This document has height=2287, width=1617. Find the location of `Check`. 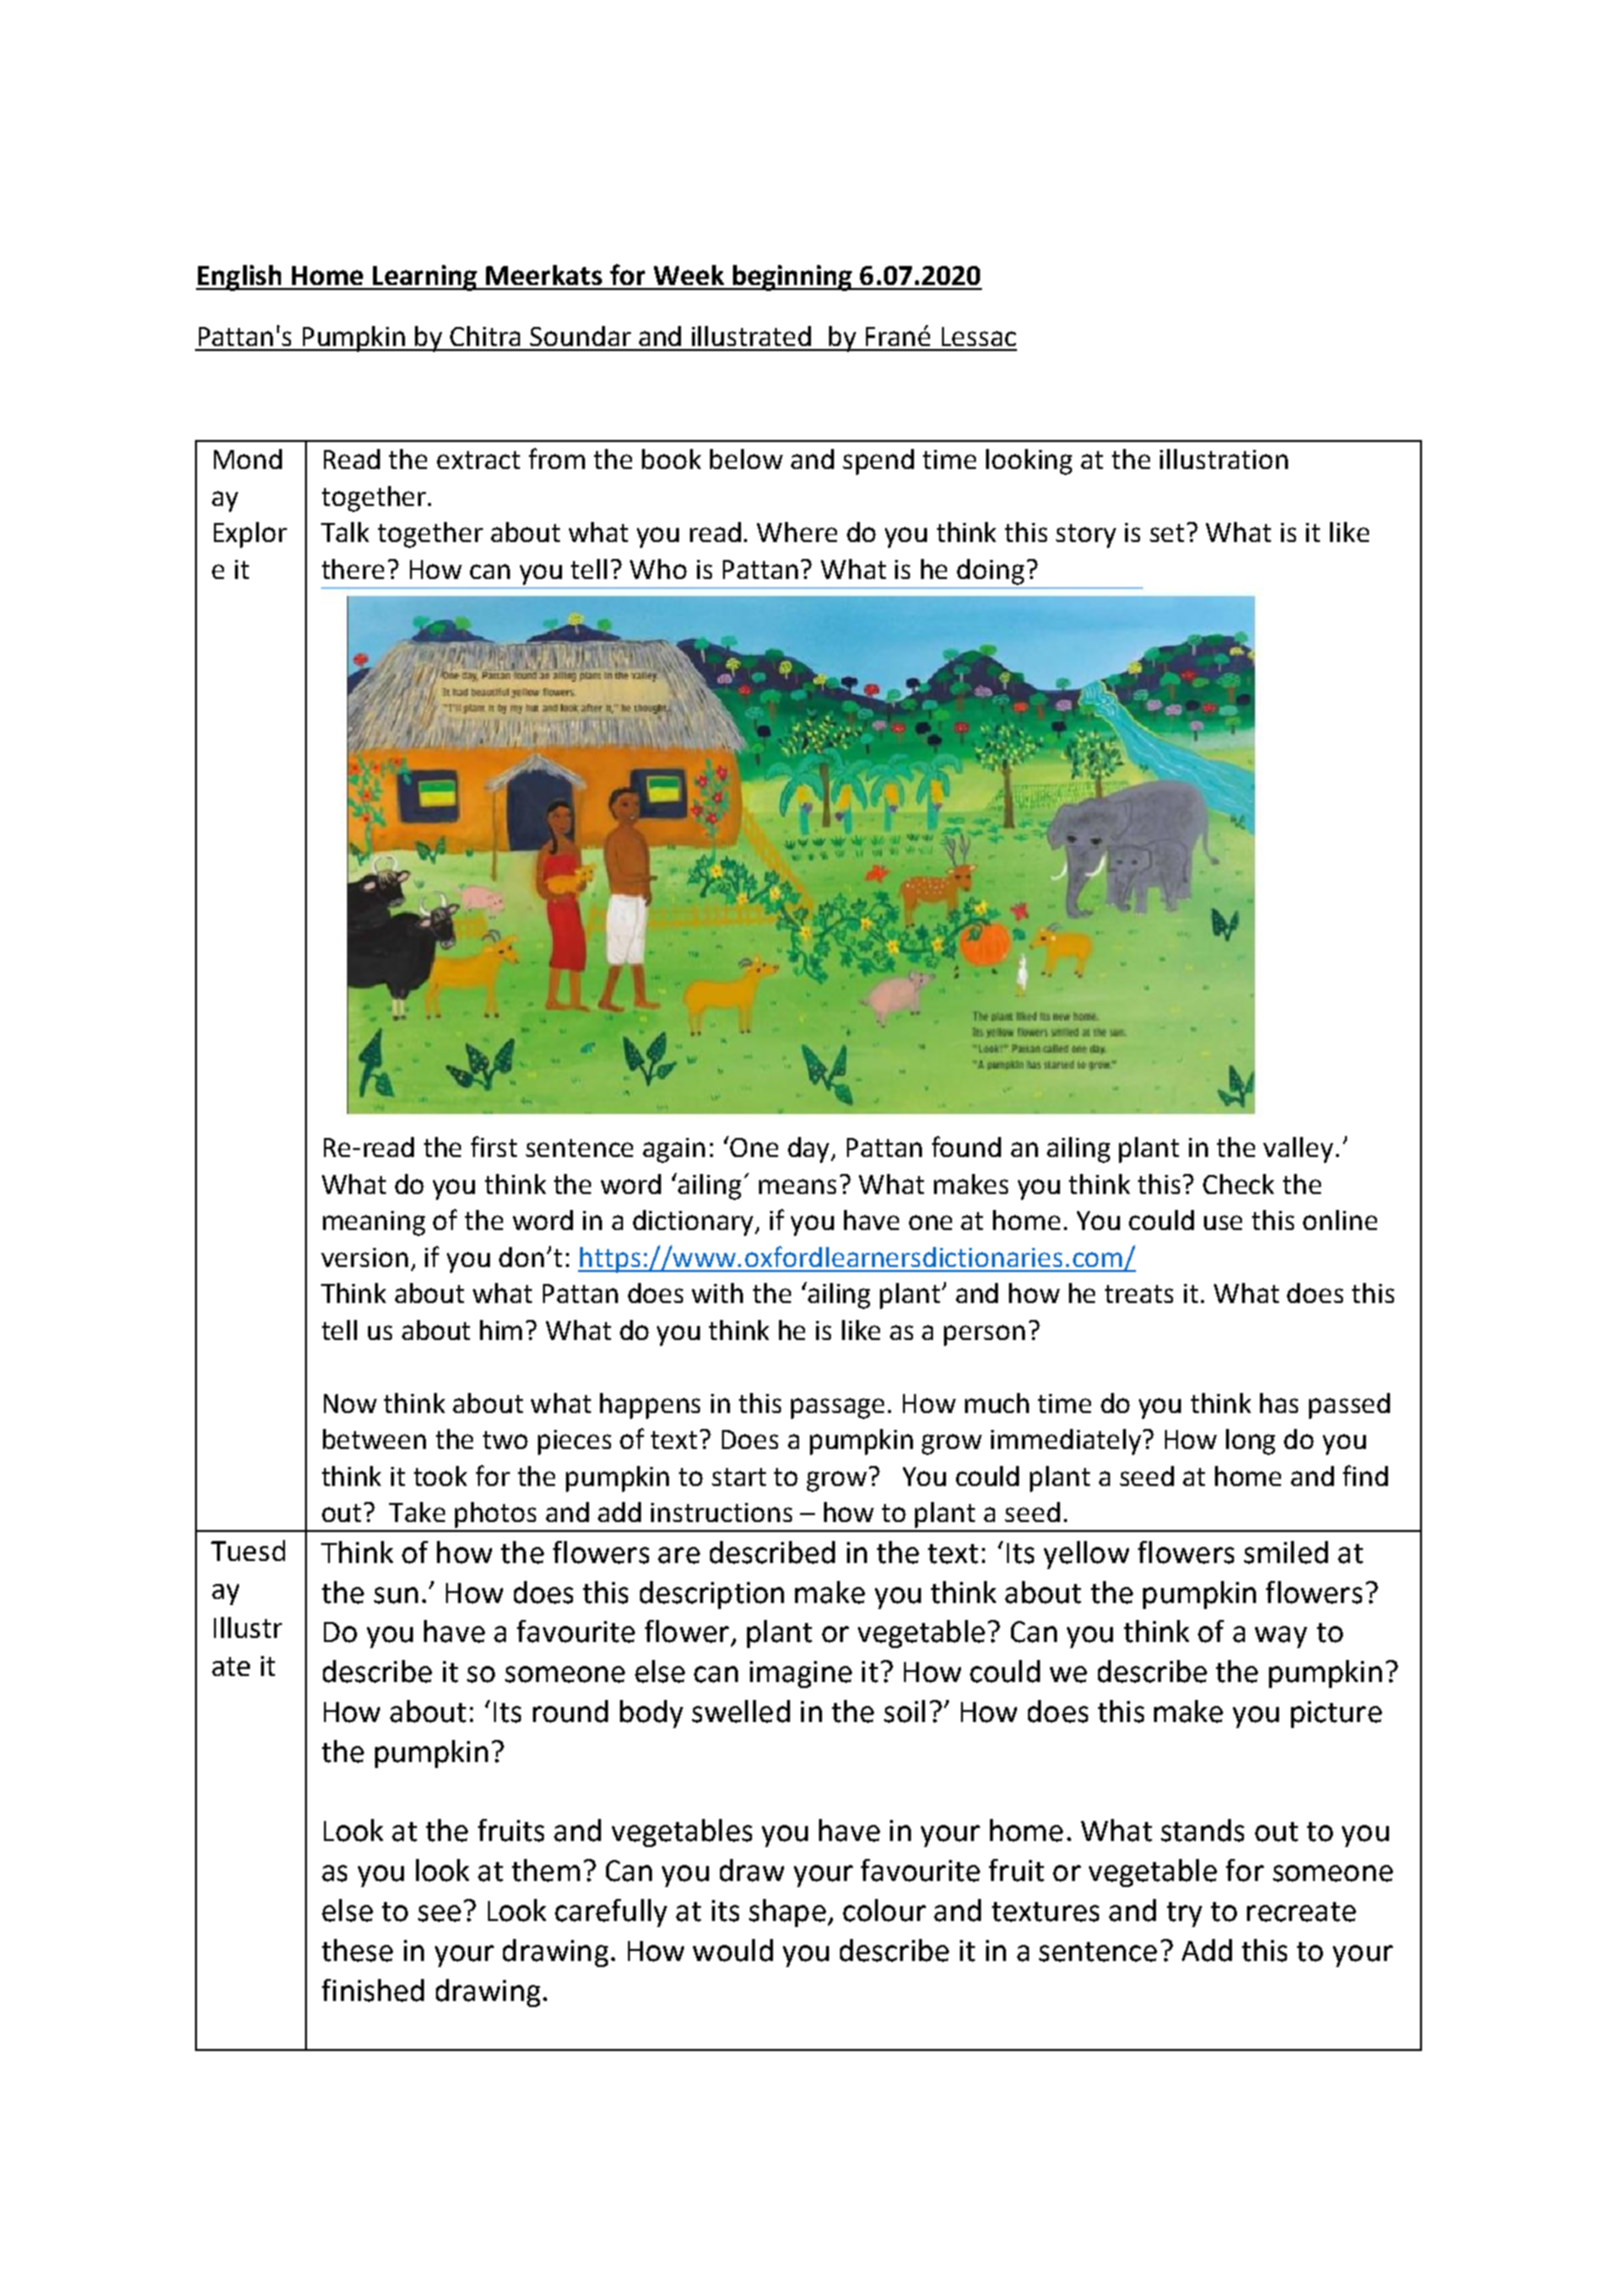

Check is located at coordinates (1238, 1184).
